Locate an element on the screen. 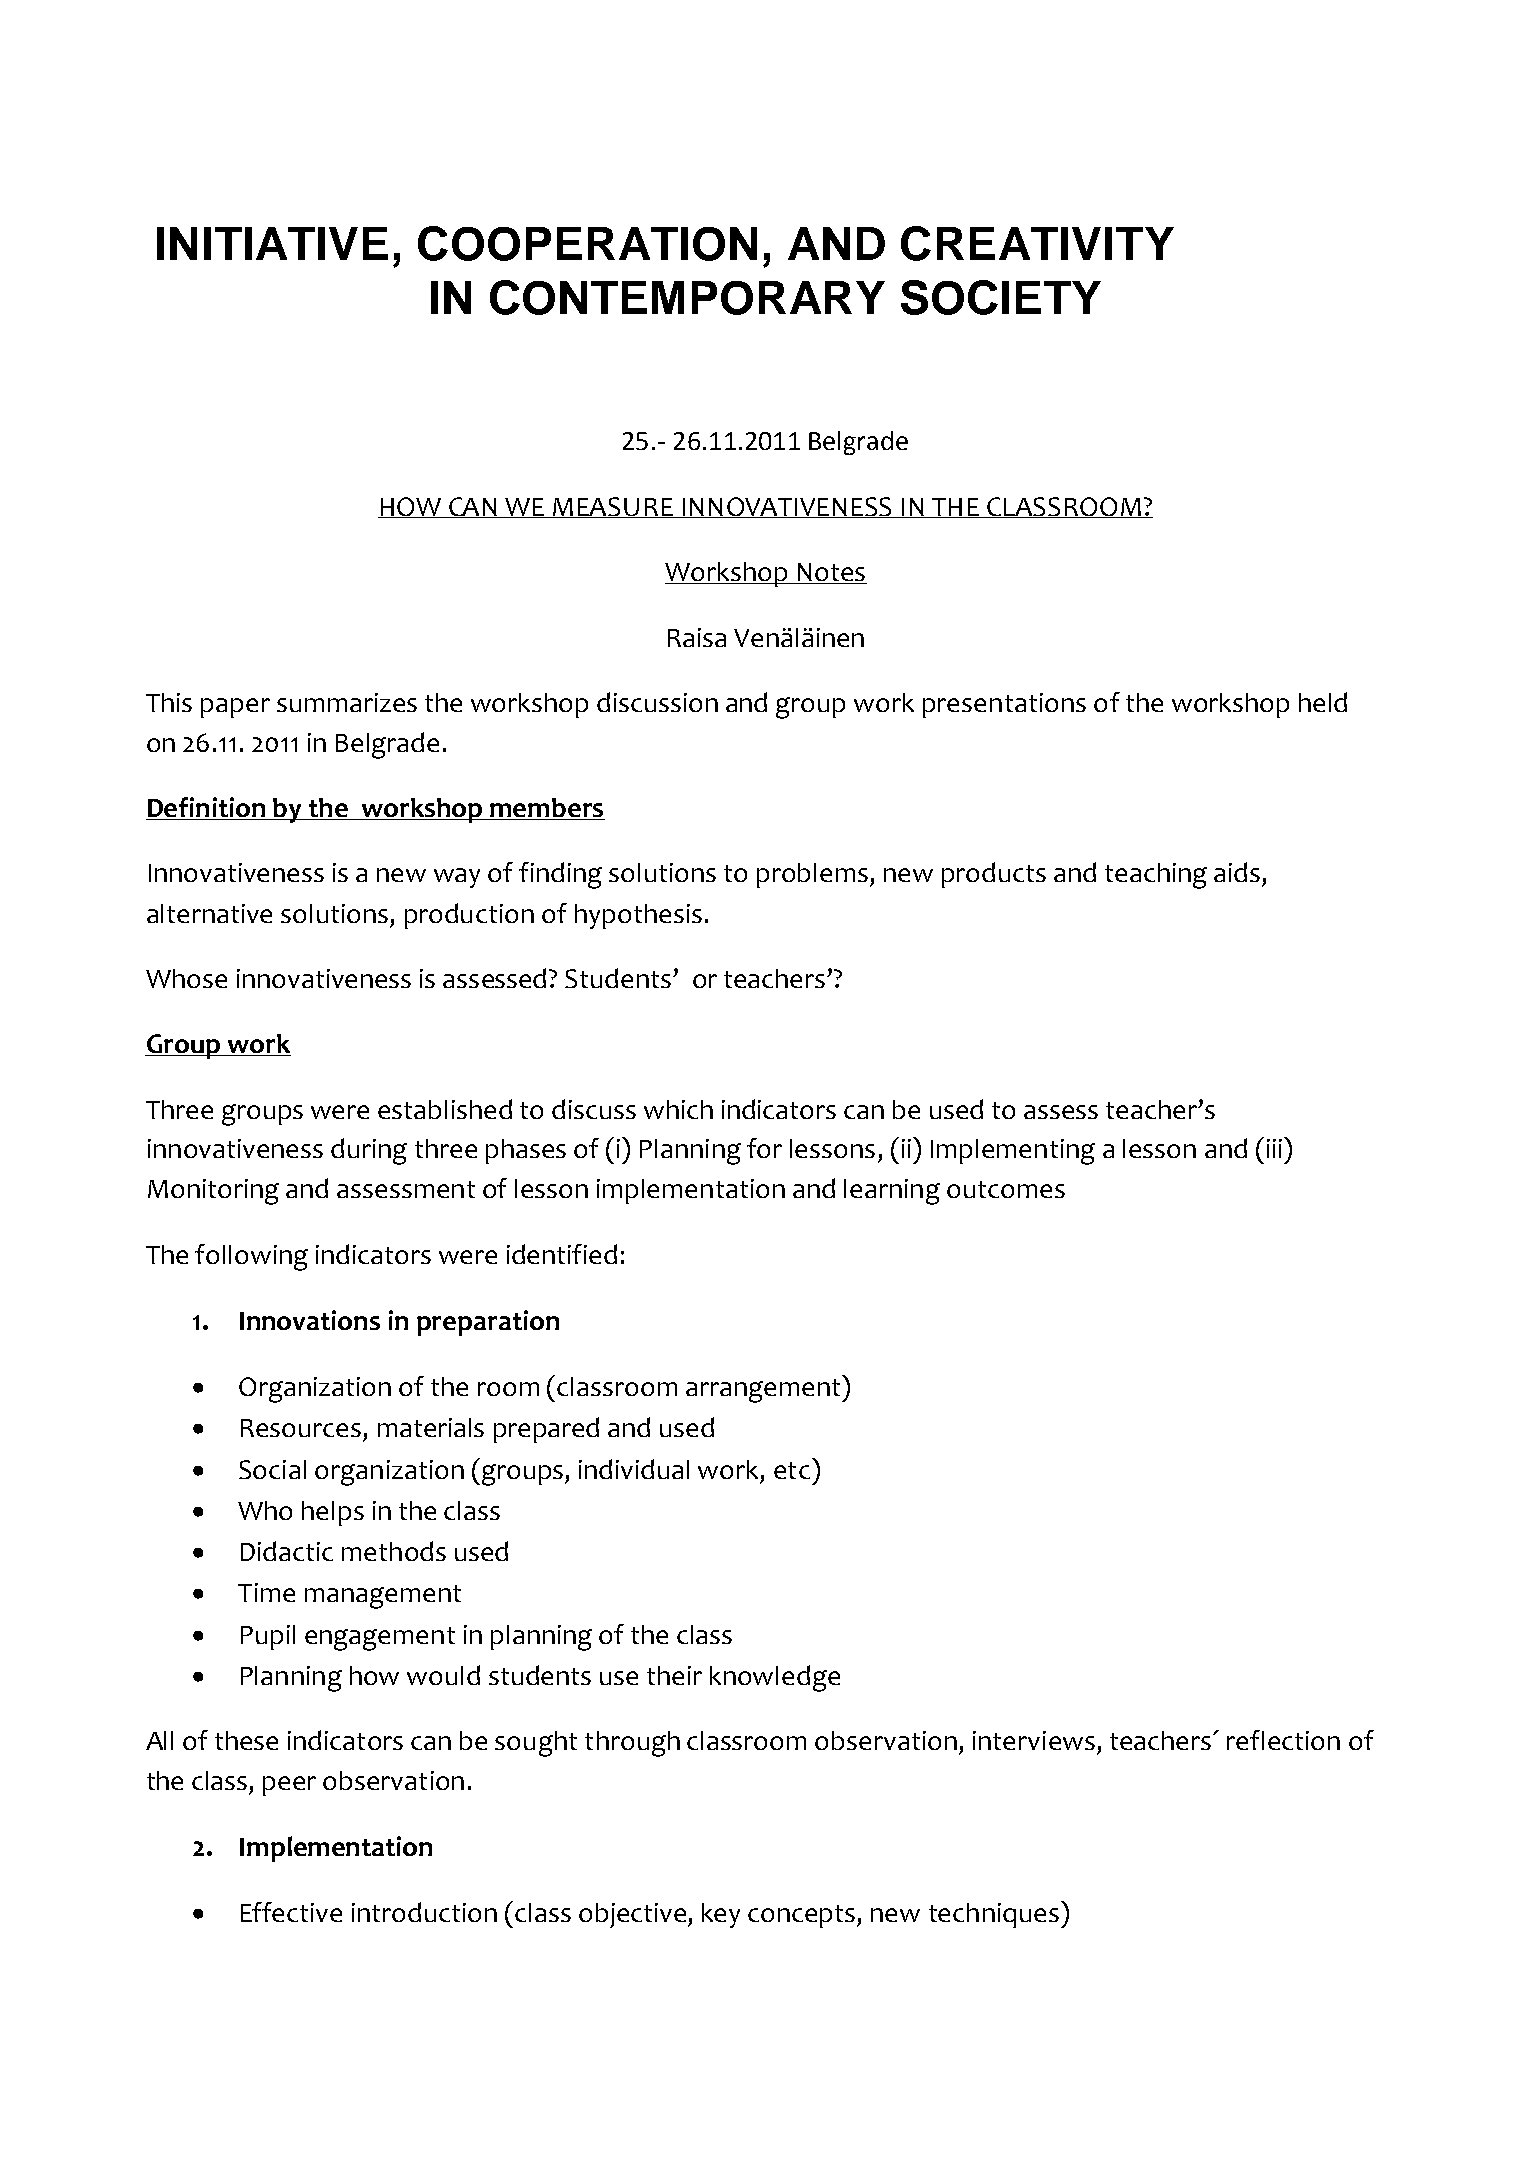 The width and height of the screenshot is (1531, 2166). problems is located at coordinates (812, 875).
